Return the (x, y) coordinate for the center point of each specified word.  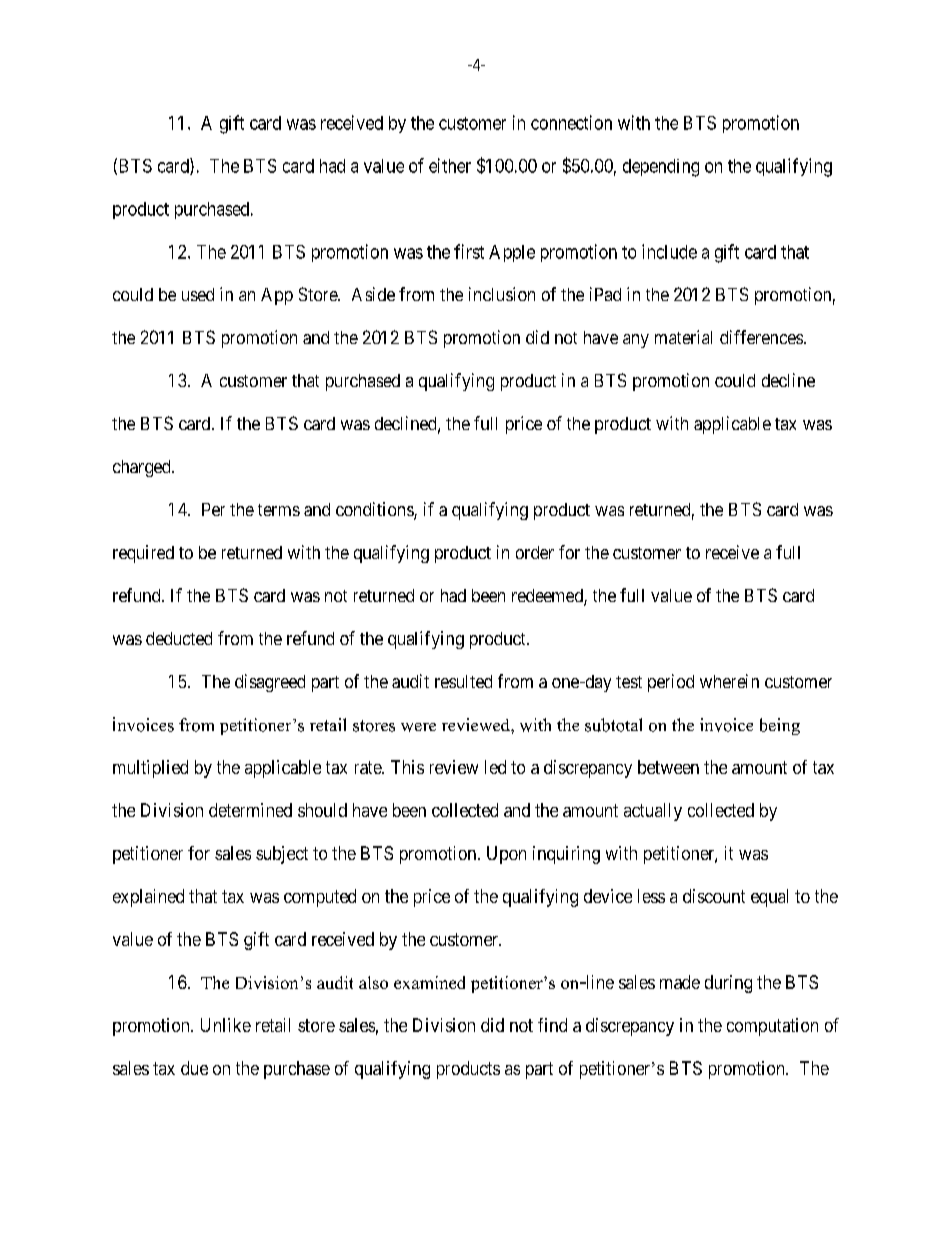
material (683, 337)
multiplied (150, 769)
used (198, 294)
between (668, 767)
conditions (375, 510)
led (495, 767)
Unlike (226, 1025)
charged (143, 468)
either (450, 165)
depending (661, 168)
